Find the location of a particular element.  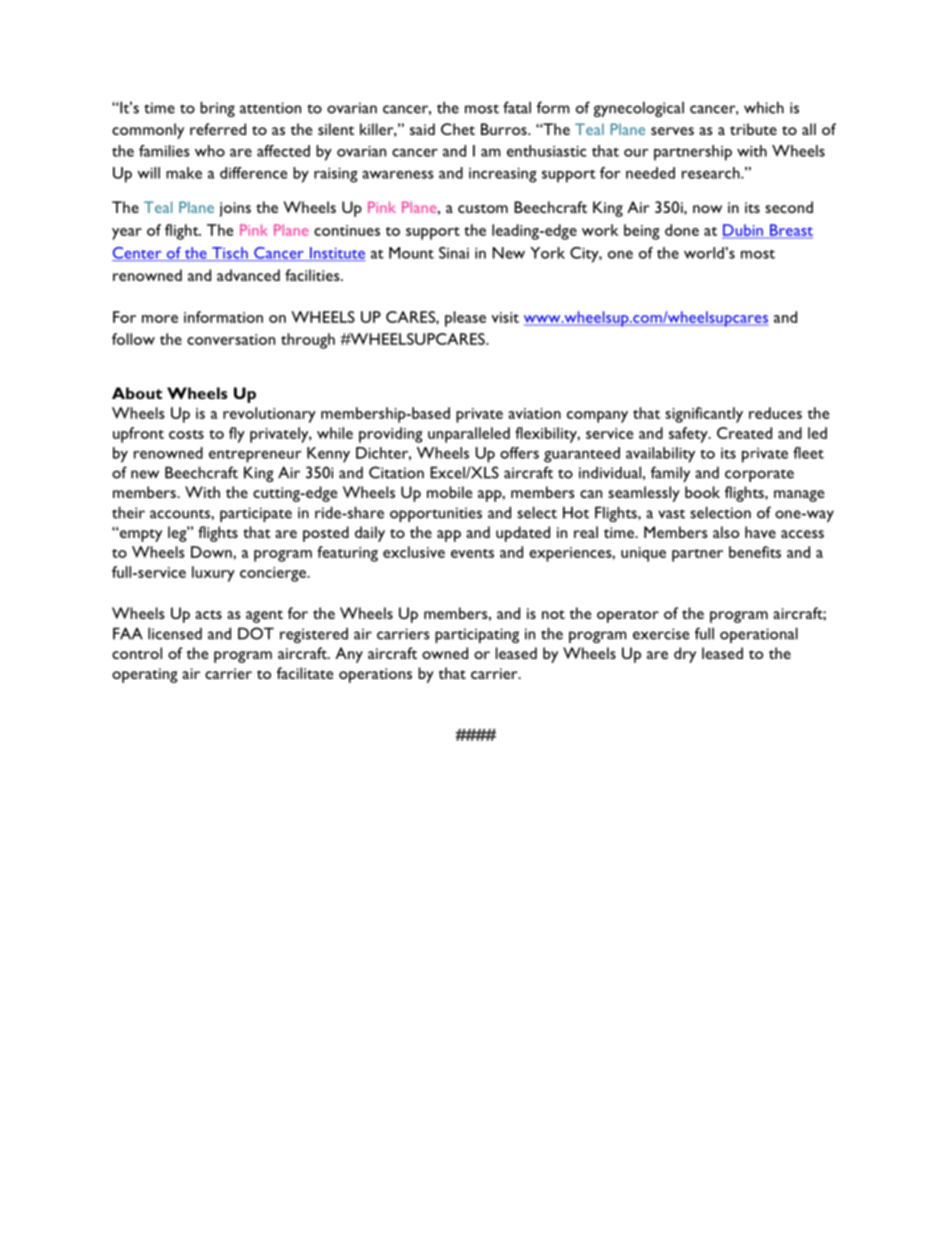

significantly is located at coordinates (704, 415).
